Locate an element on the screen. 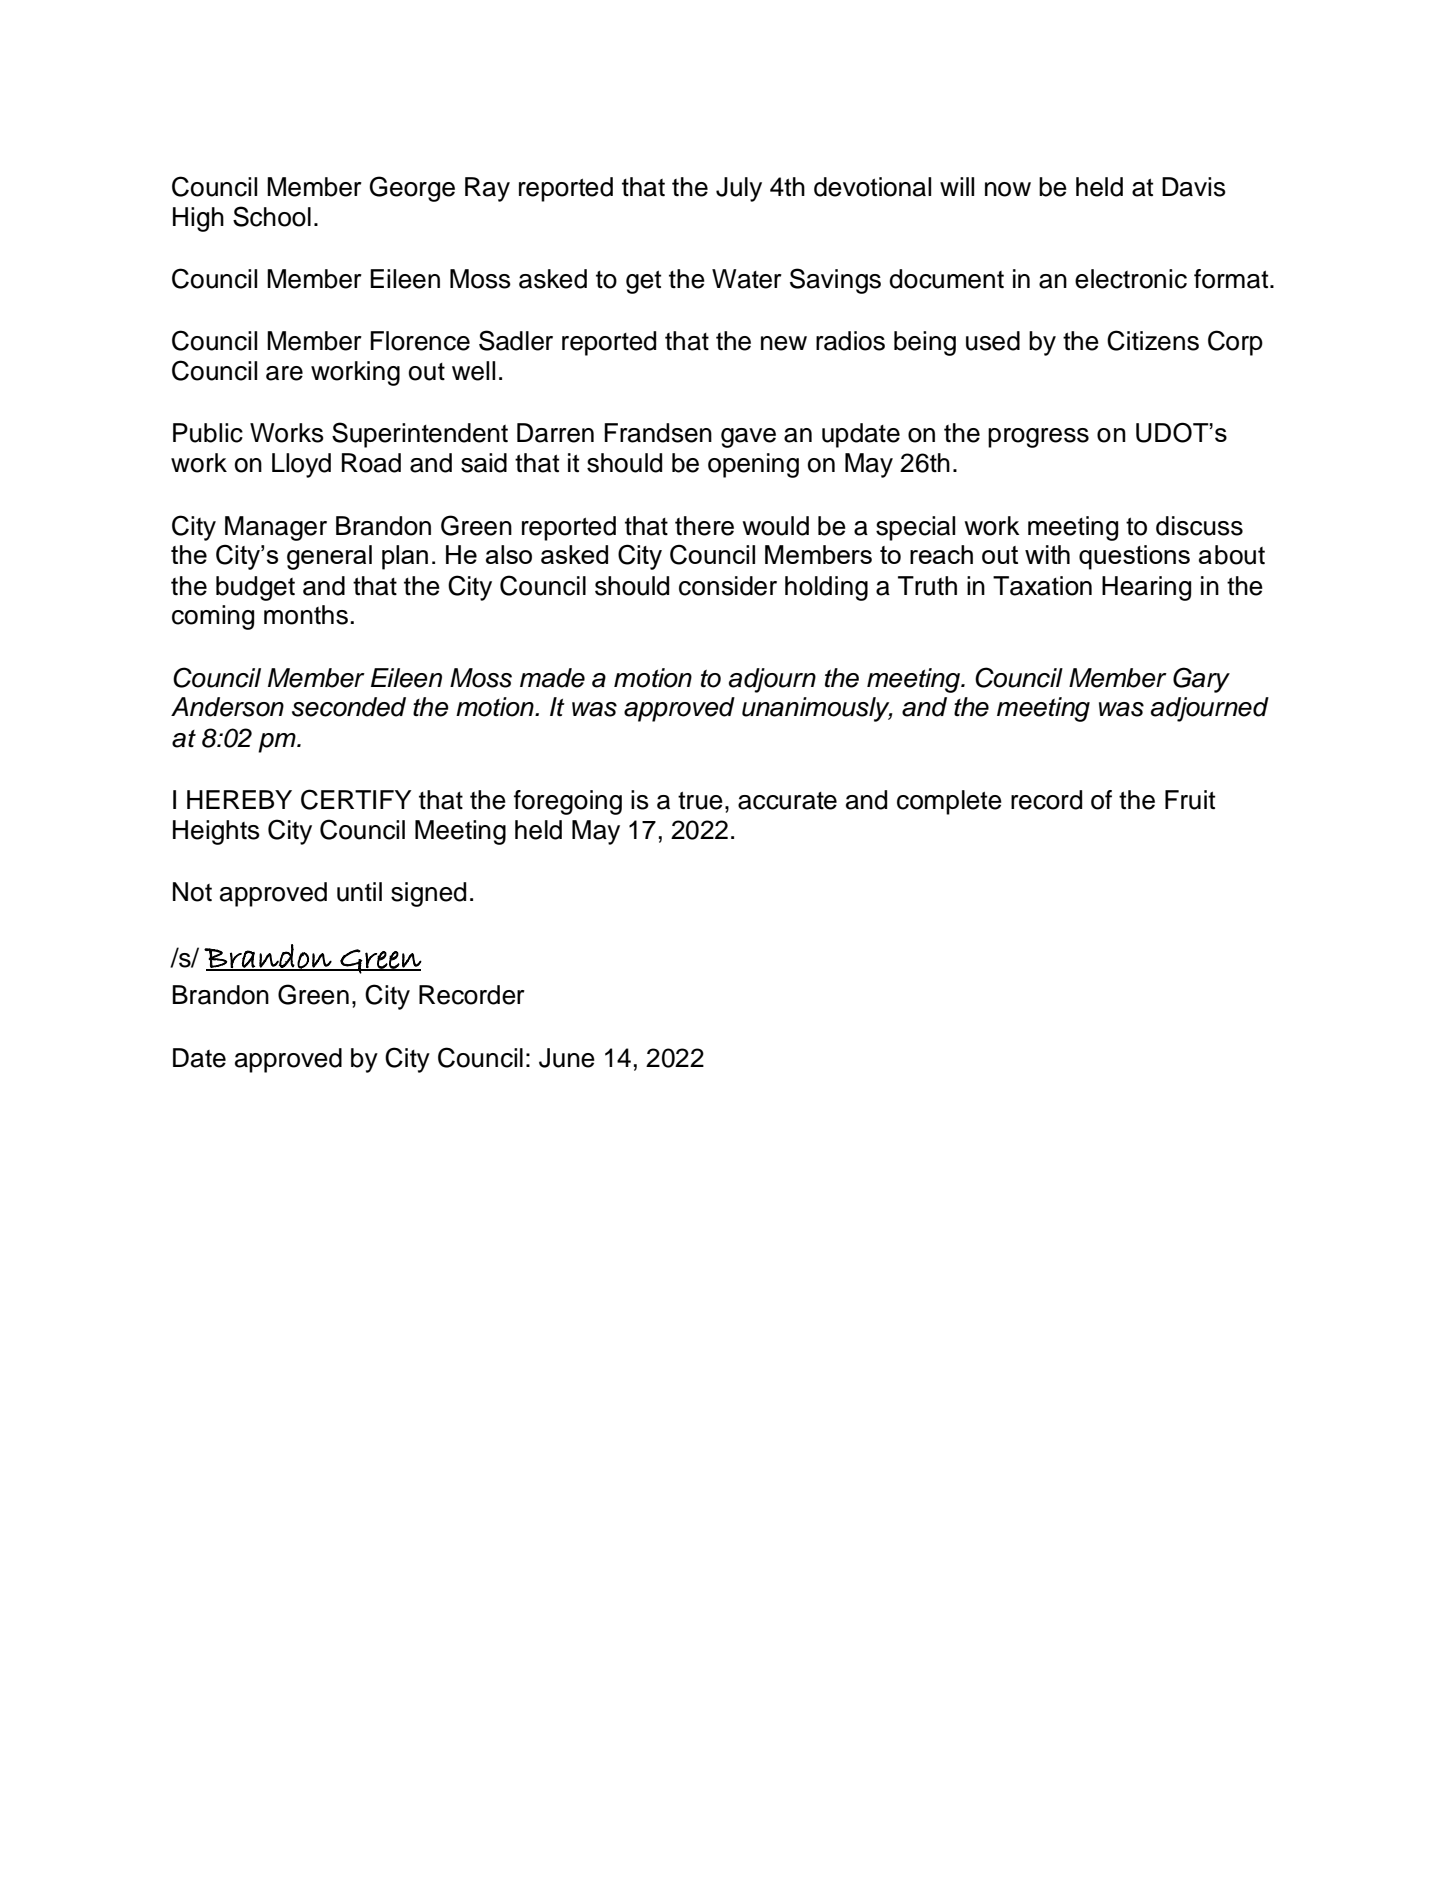 This screenshot has width=1455, height=1883. consider is located at coordinates (728, 586).
